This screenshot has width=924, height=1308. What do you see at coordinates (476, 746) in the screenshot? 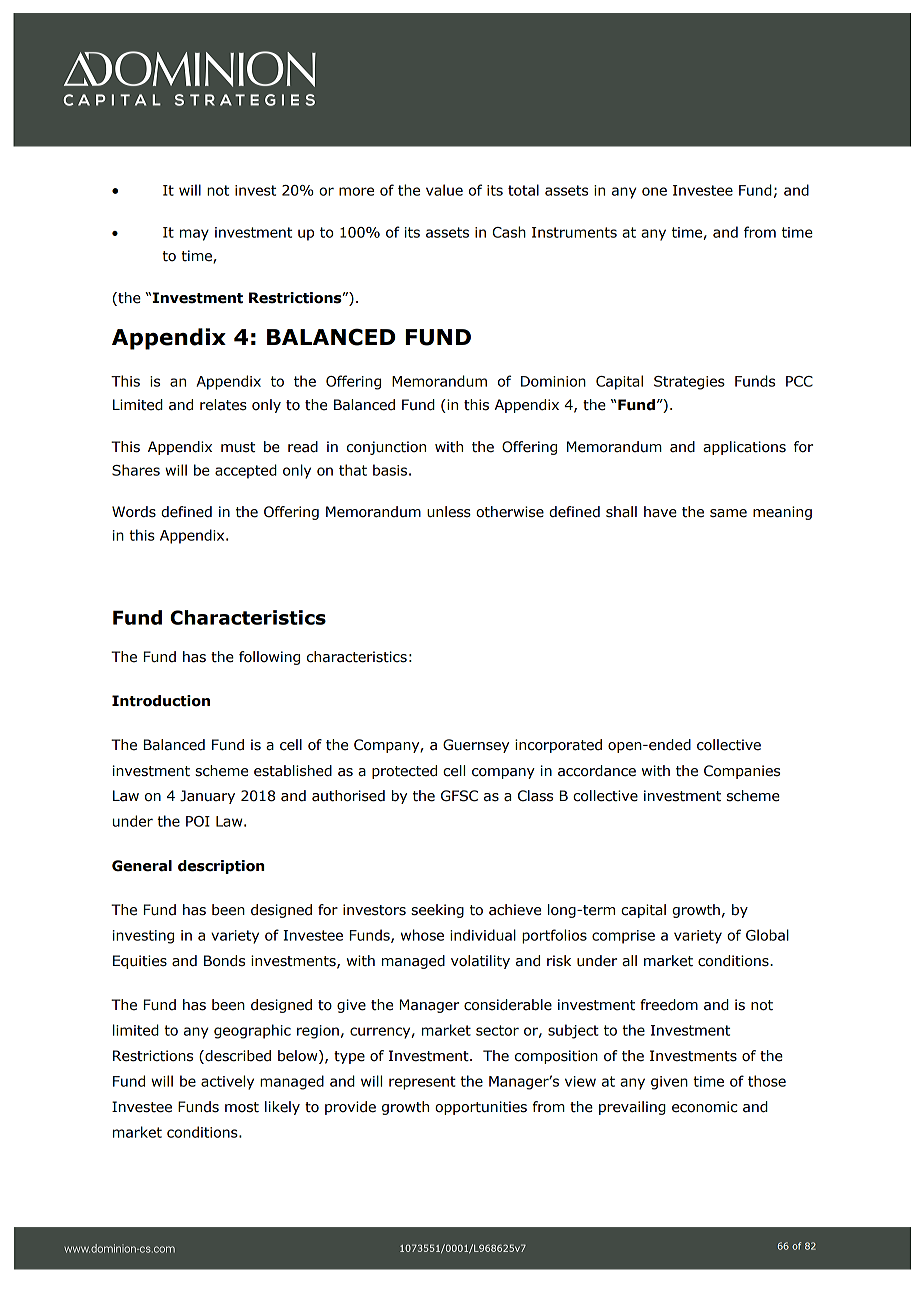
I see `Guernsey` at bounding box center [476, 746].
